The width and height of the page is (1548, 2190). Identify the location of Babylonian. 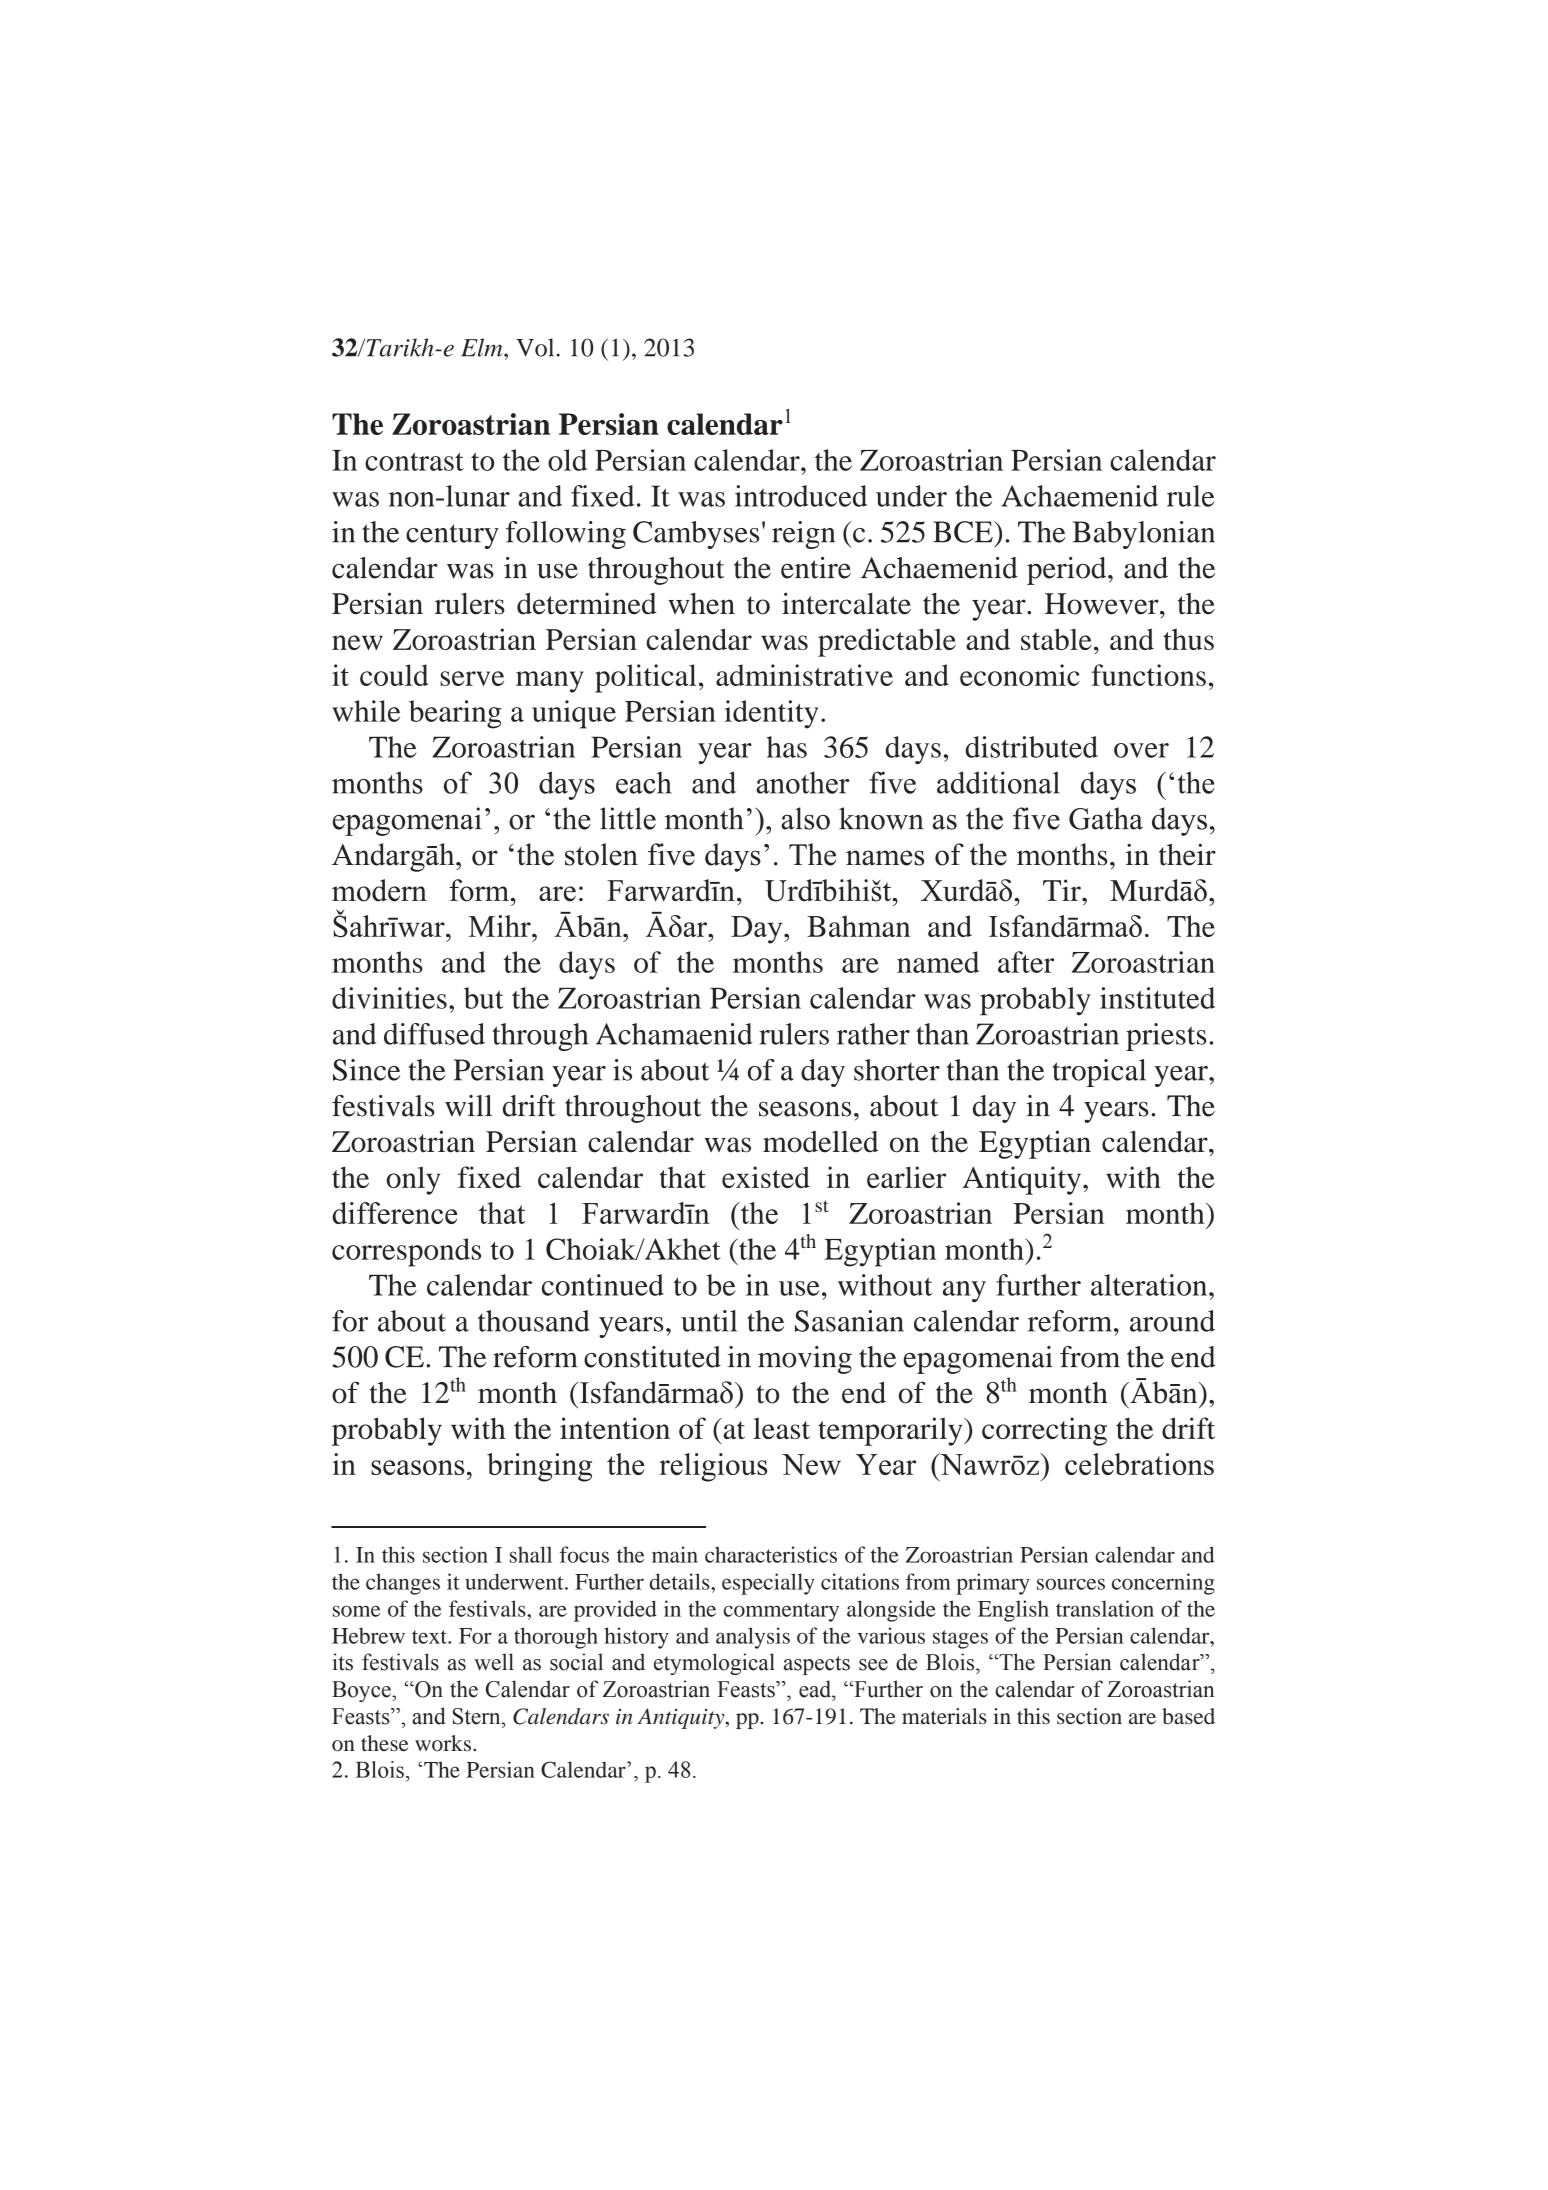
(1143, 535).
